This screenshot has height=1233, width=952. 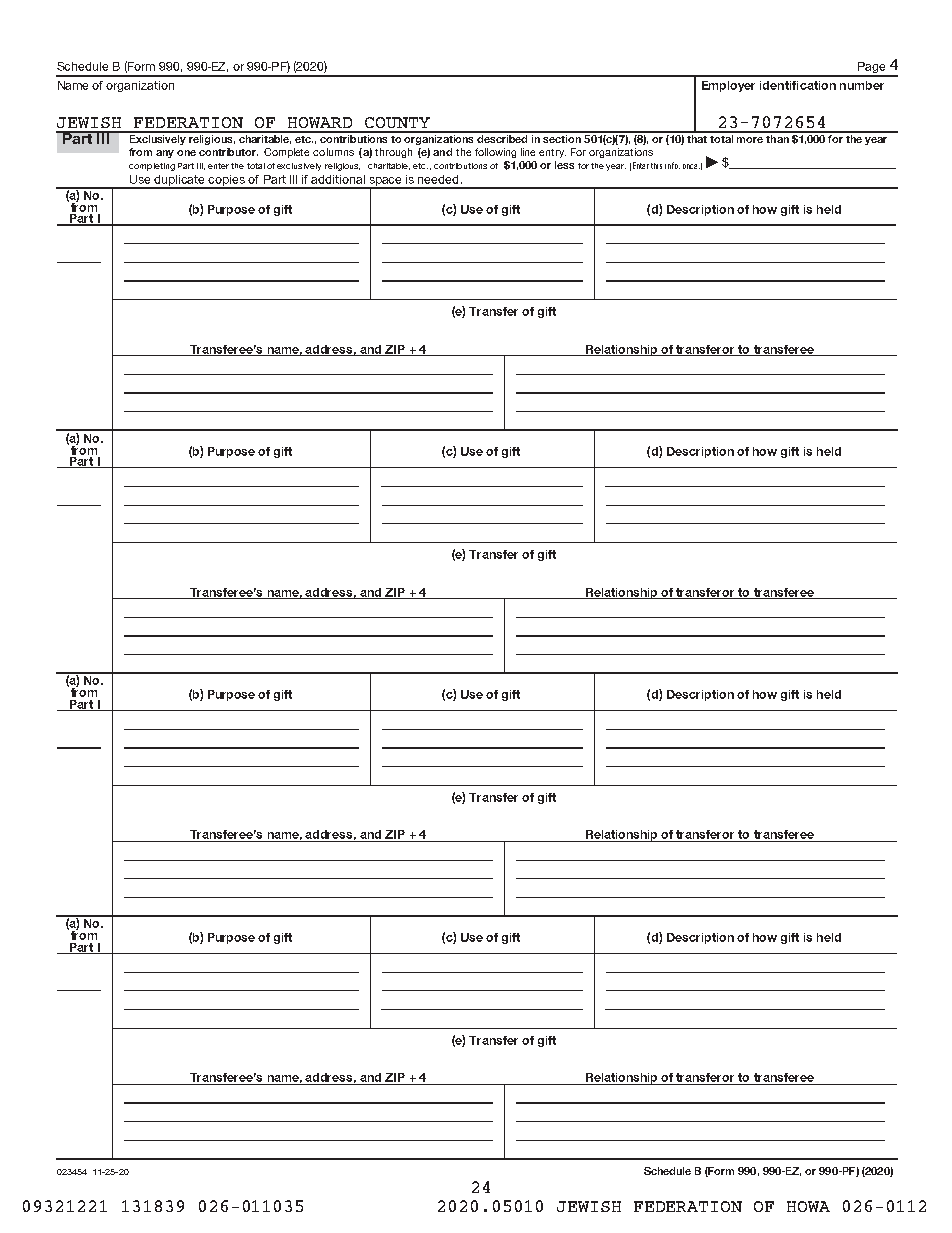 I want to click on described, so click(x=503, y=137).
